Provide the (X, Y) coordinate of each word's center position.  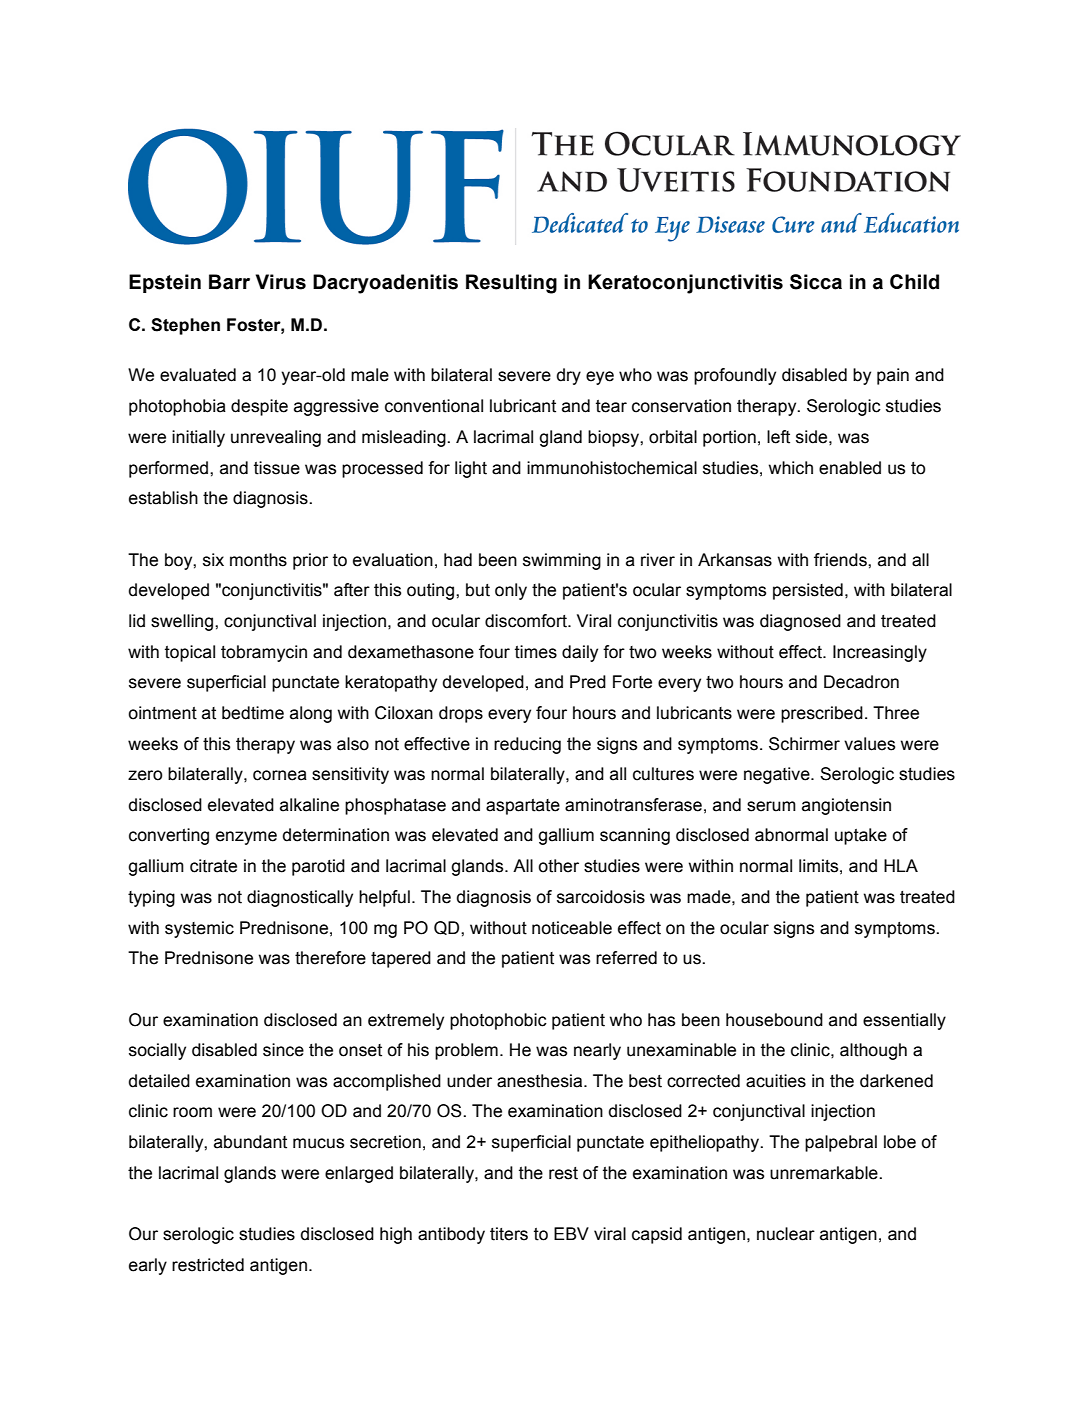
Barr (229, 282)
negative (778, 775)
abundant (250, 1142)
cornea (280, 775)
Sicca (816, 282)
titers (509, 1234)
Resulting (511, 284)
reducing (527, 745)
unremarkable (825, 1173)
